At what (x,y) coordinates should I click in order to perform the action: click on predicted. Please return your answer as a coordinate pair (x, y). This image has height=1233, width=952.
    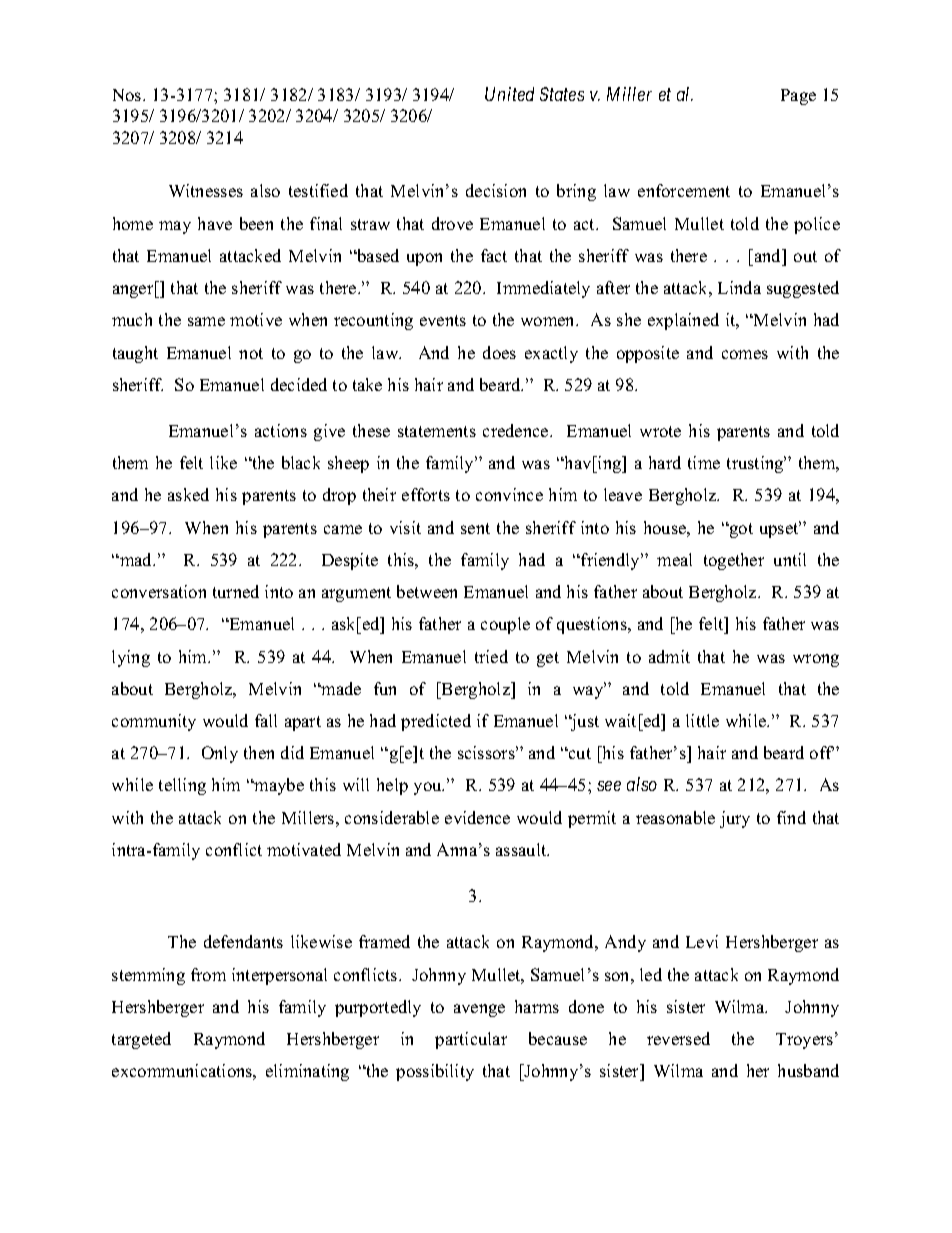
    Looking at the image, I should click on (436, 722).
